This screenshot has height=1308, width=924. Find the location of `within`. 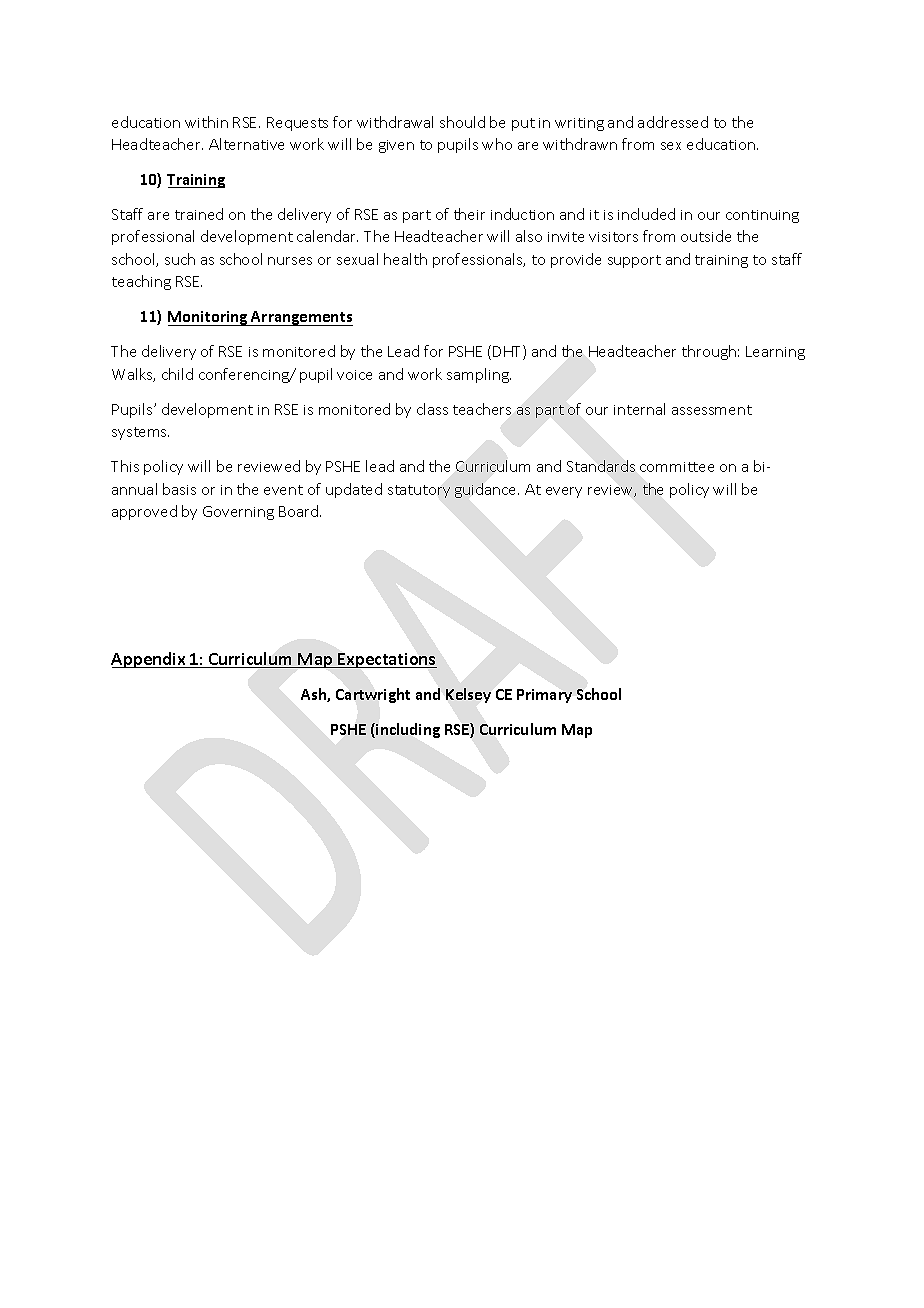

within is located at coordinates (206, 122).
